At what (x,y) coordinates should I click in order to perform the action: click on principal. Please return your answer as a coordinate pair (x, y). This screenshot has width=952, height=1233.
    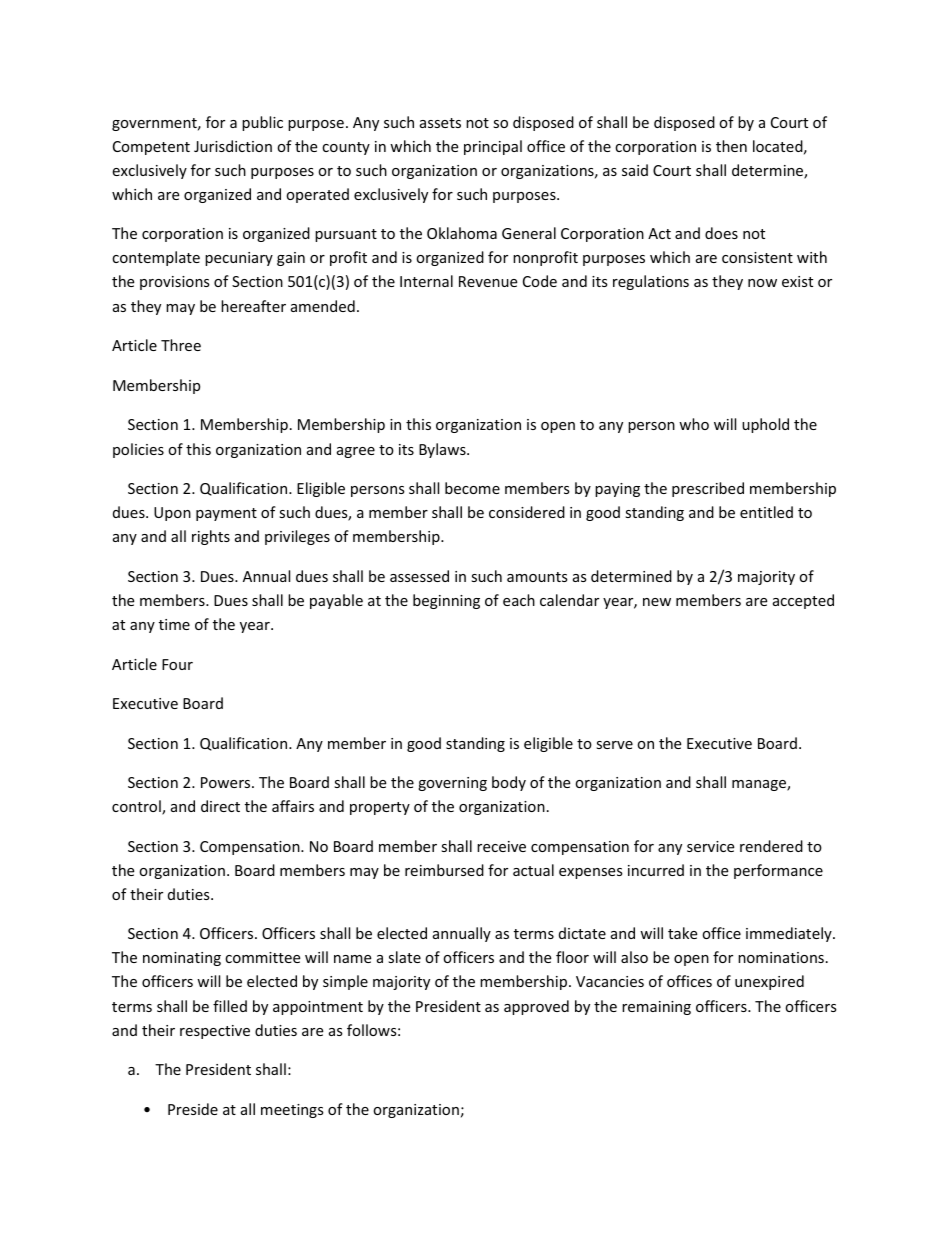
    Looking at the image, I should click on (493, 147).
